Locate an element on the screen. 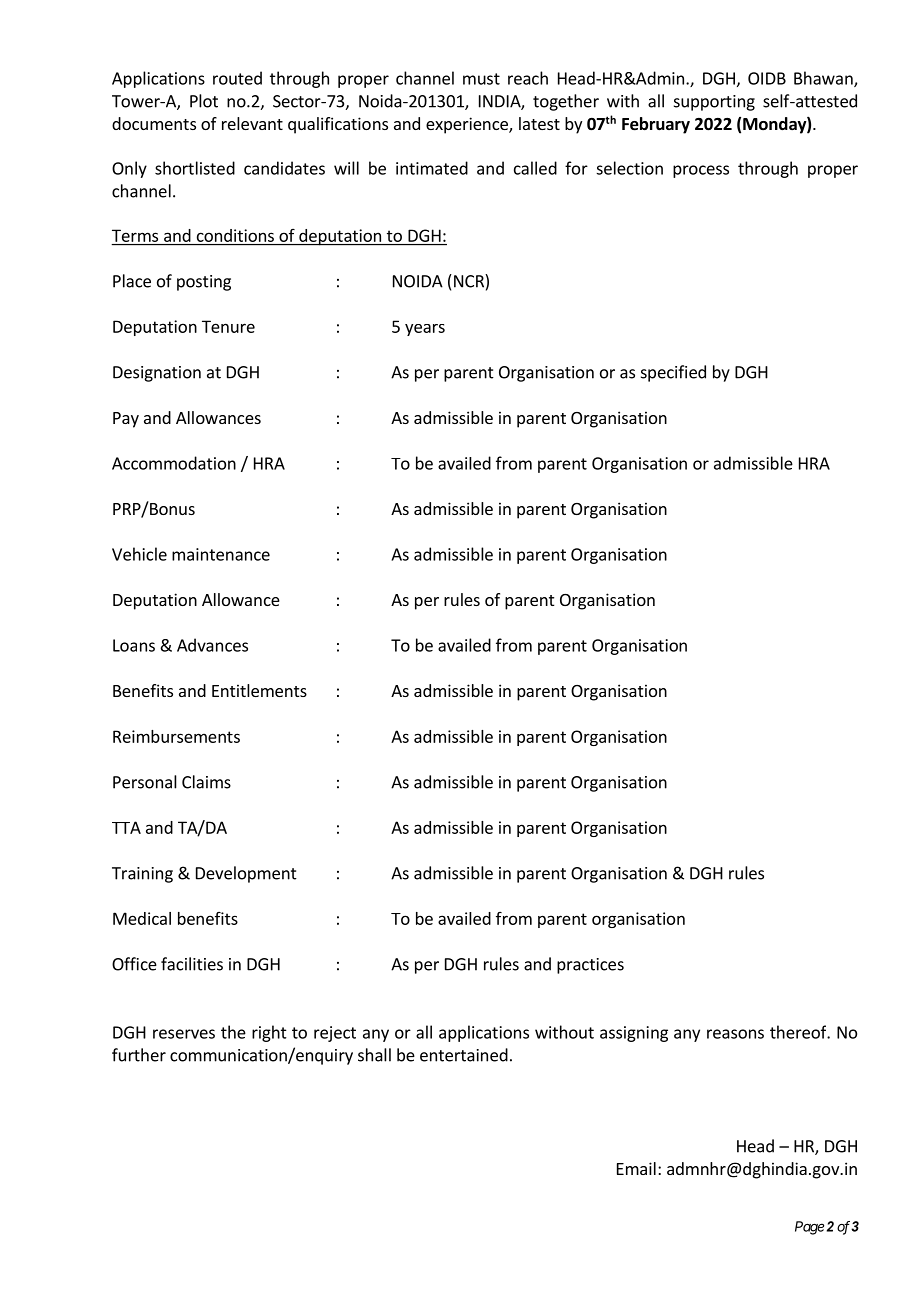 This screenshot has height=1308, width=924. experience is located at coordinates (468, 125).
